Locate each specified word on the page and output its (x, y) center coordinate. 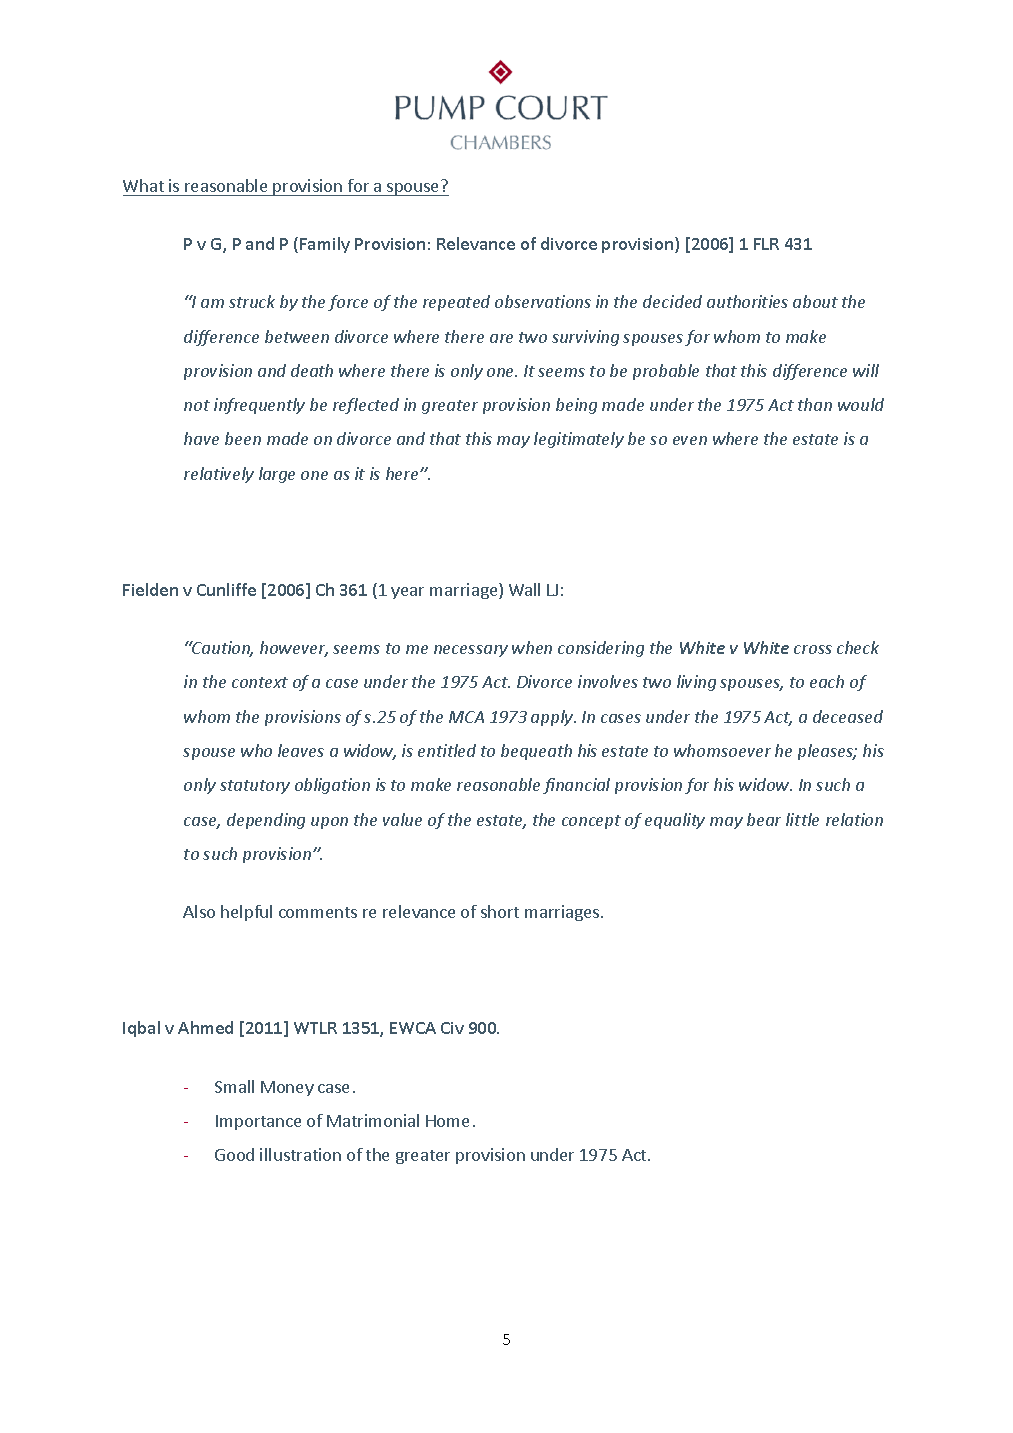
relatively (219, 475)
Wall (524, 589)
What (143, 185)
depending (266, 821)
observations (543, 301)
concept (591, 822)
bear (764, 819)
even (690, 440)
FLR (766, 244)
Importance (258, 1122)
